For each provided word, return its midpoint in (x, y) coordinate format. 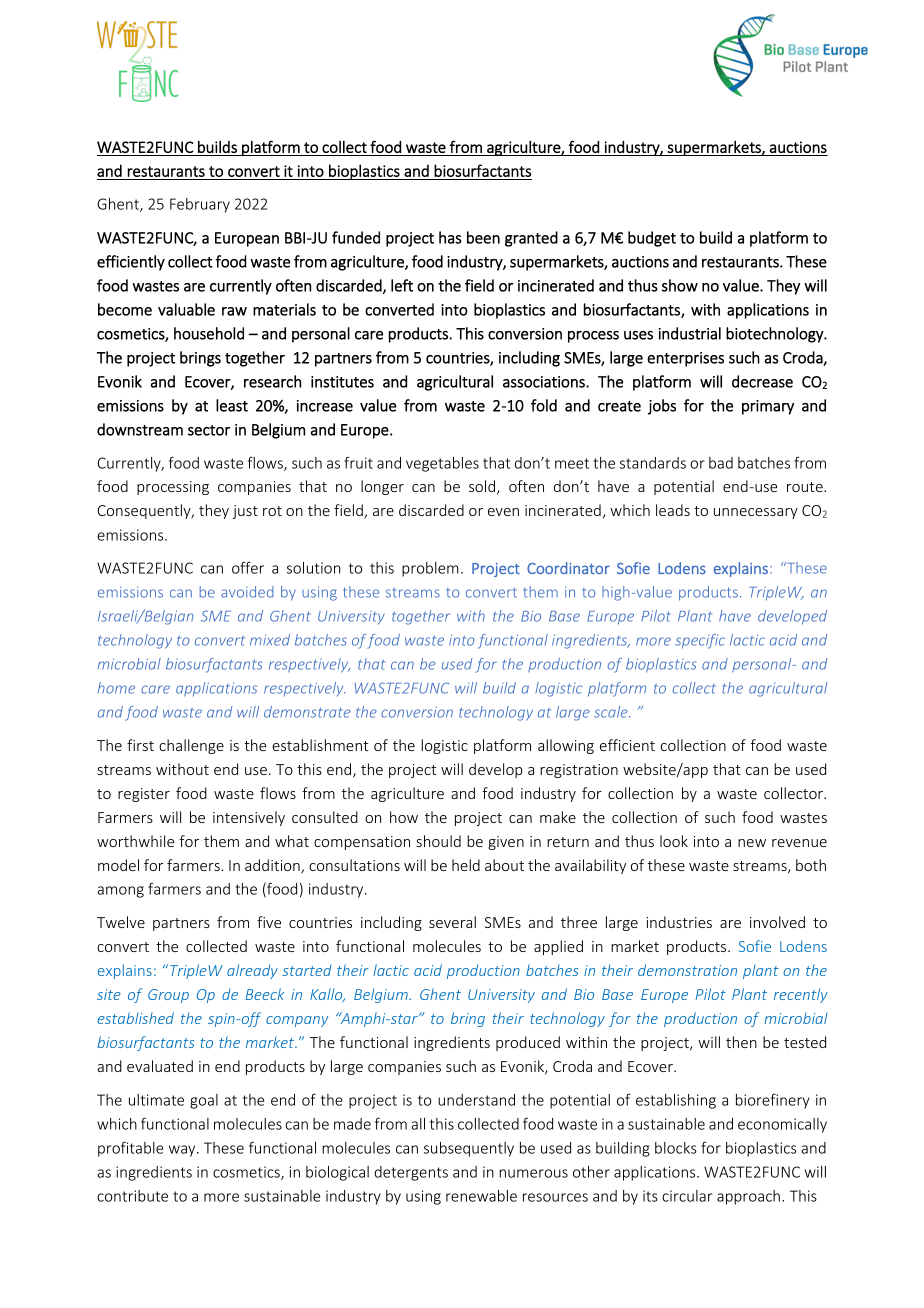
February (200, 205)
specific (700, 641)
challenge (191, 746)
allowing (566, 746)
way (183, 1151)
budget (652, 239)
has (450, 237)
